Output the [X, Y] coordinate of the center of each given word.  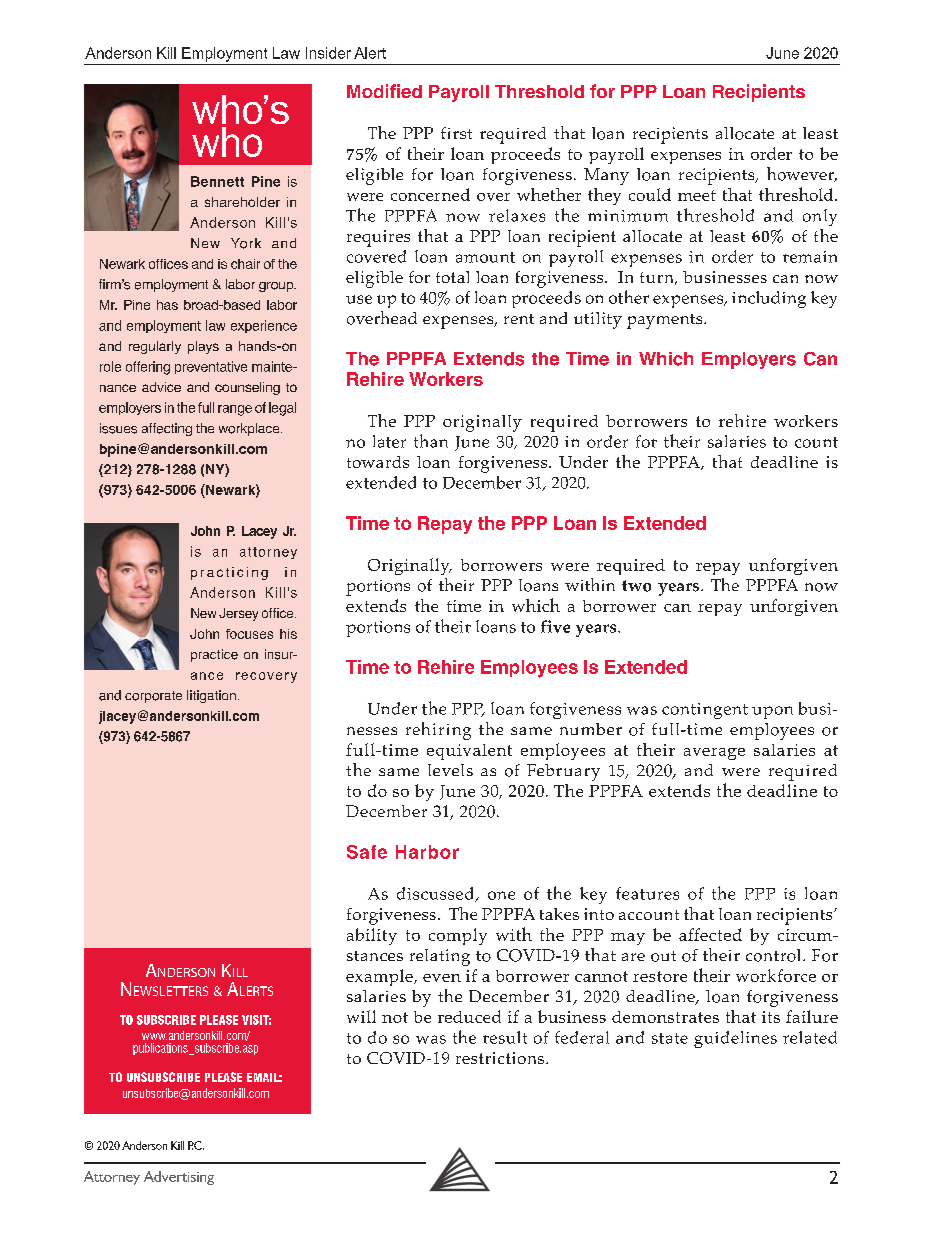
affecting [167, 429]
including [769, 299]
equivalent [469, 752]
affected [710, 934]
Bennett [217, 181]
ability [372, 936]
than [431, 441]
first [456, 133]
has [167, 305]
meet [697, 195]
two [636, 586]
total [452, 277]
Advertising [179, 1178]
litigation [211, 696]
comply [458, 936]
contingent [705, 711]
